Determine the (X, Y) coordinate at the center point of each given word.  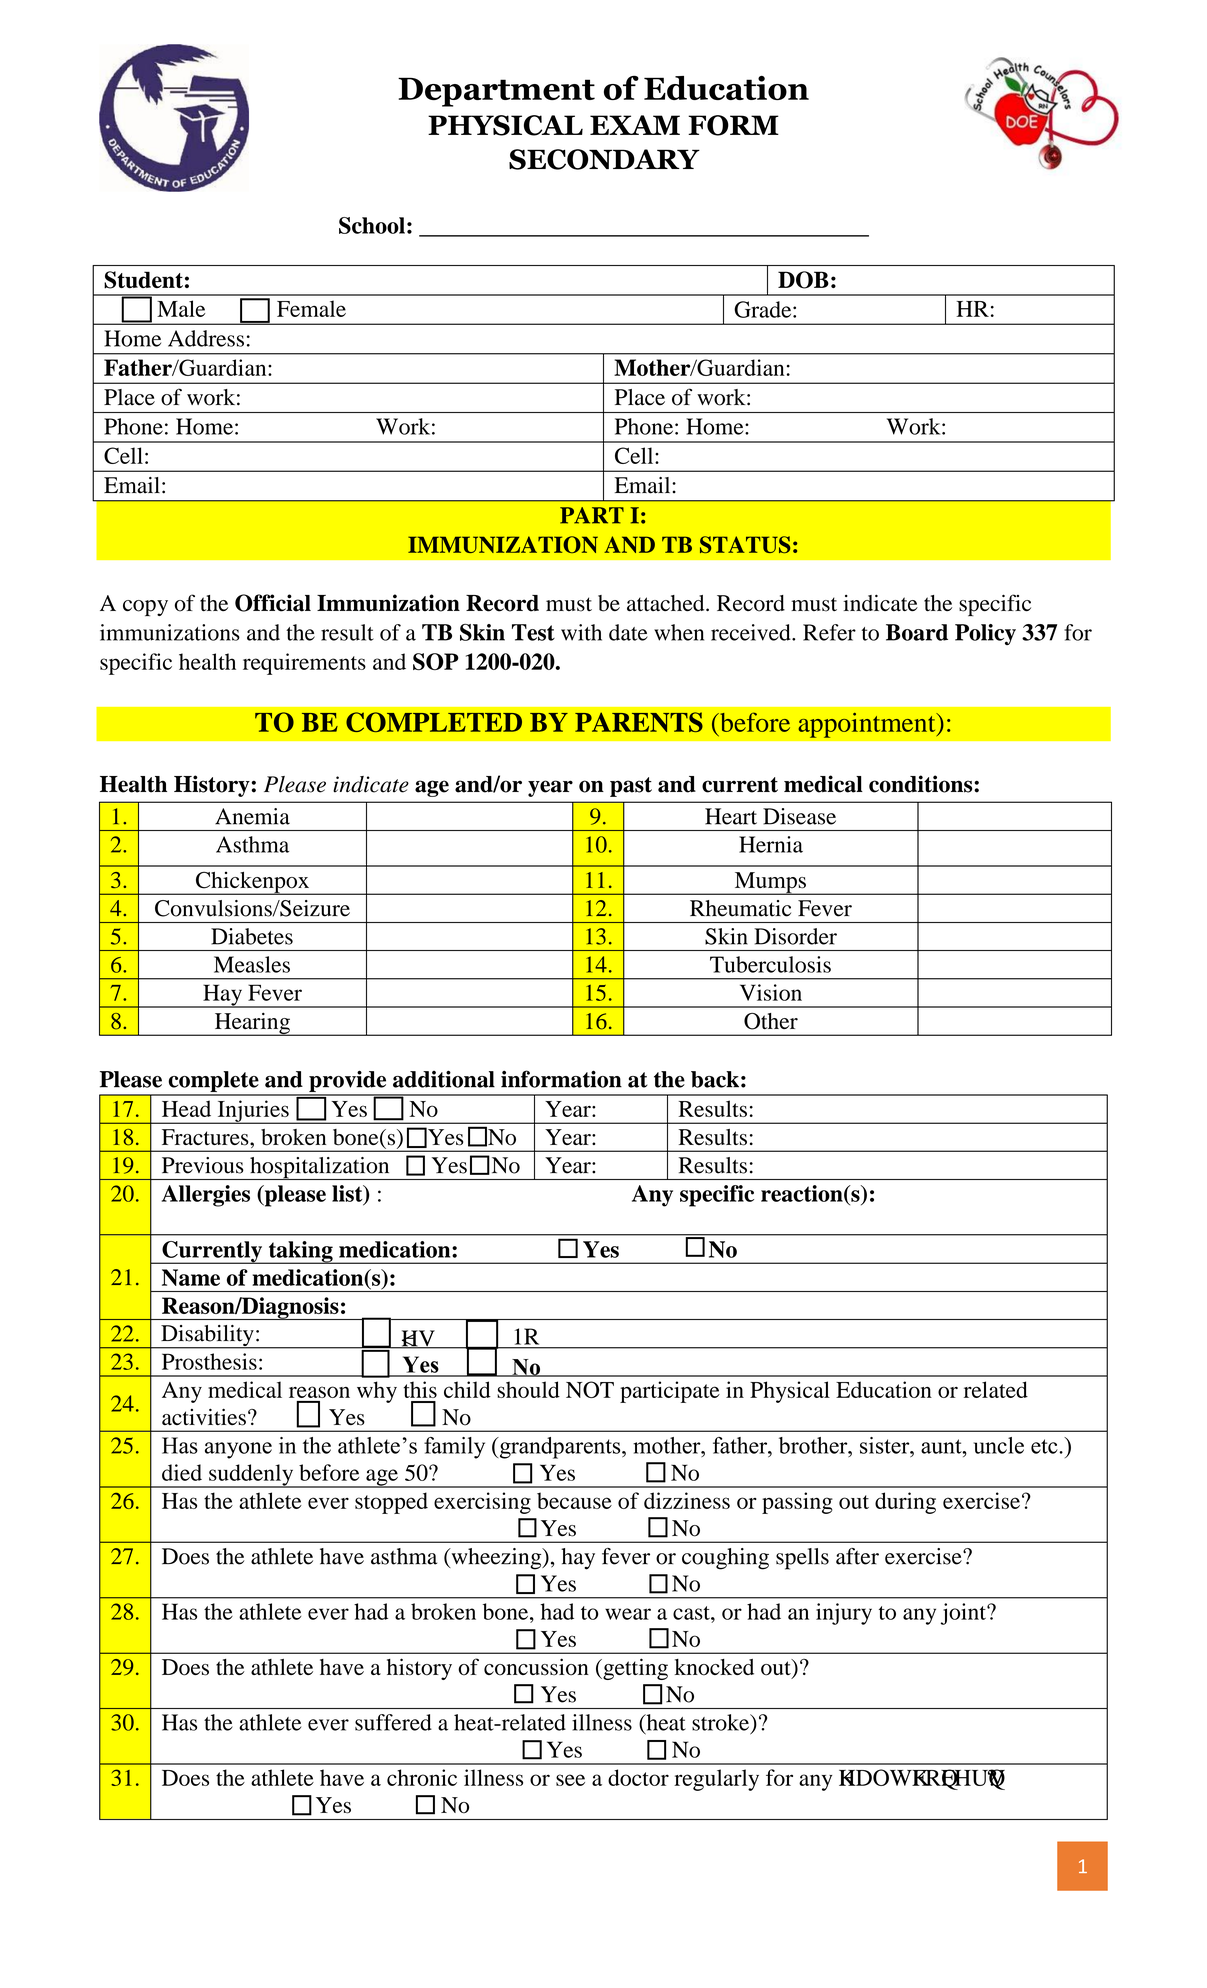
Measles (252, 964)
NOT (590, 1389)
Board (917, 632)
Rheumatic (740, 908)
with (581, 632)
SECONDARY (604, 159)
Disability (207, 1337)
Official (273, 603)
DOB (803, 280)
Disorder (795, 936)
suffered (393, 1722)
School (372, 225)
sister (886, 1445)
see (570, 1780)
